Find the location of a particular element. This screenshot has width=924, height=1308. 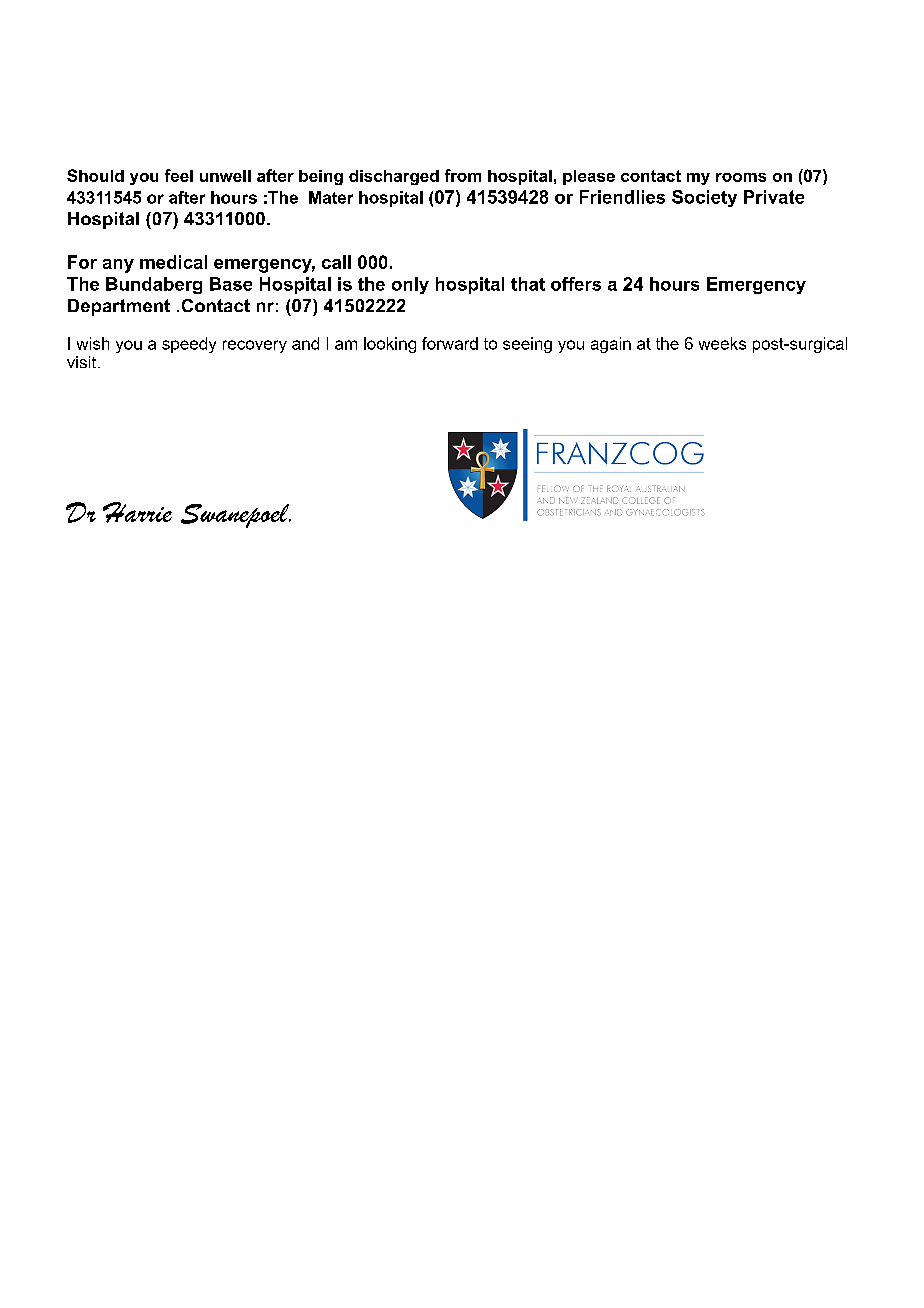

offers is located at coordinates (576, 284).
